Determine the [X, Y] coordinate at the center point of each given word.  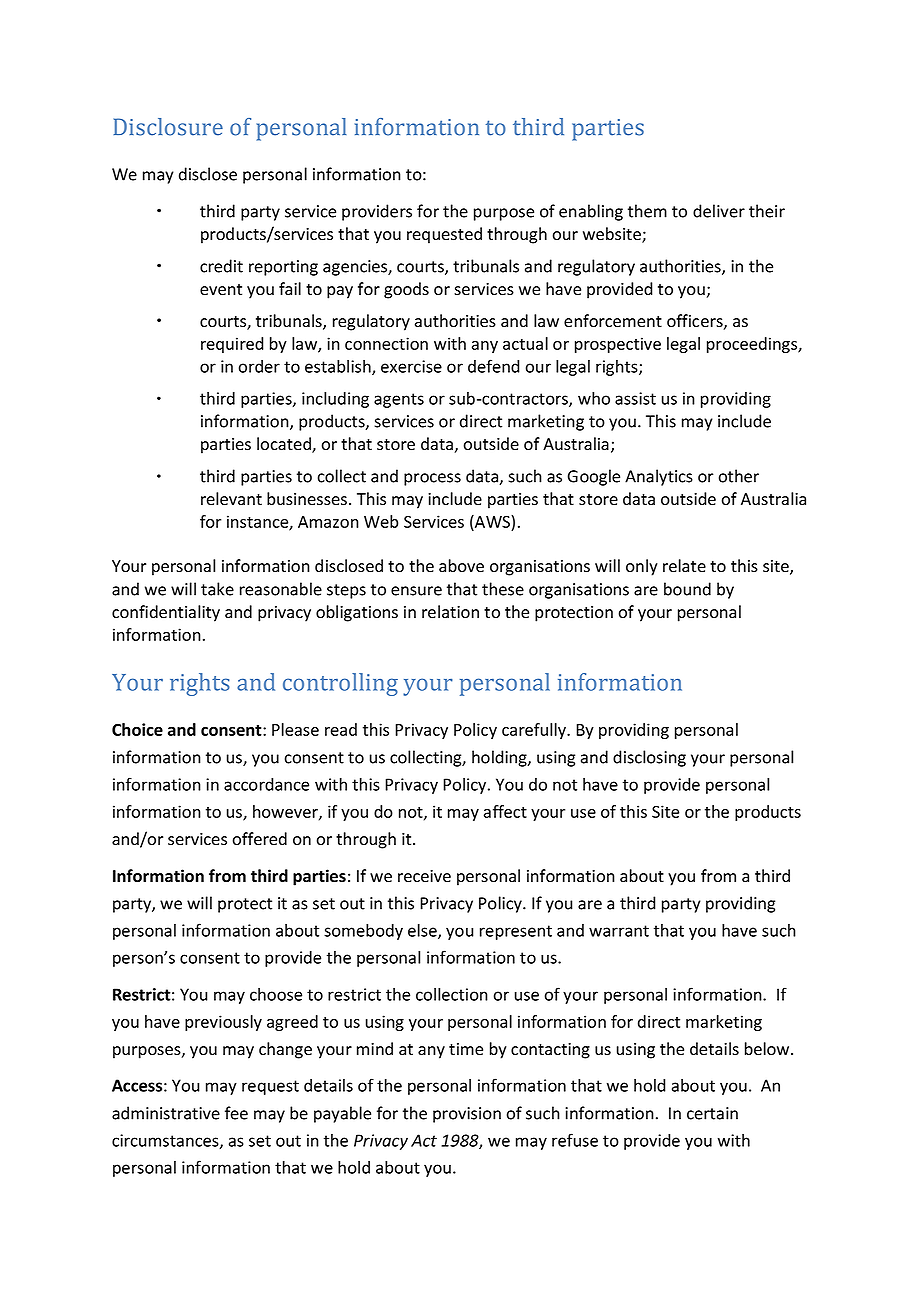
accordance [266, 784]
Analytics [659, 477]
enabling [591, 212]
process [432, 479]
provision [467, 1115]
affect [505, 811]
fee [236, 1113]
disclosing [649, 758]
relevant [231, 499]
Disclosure [168, 127]
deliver [719, 211]
